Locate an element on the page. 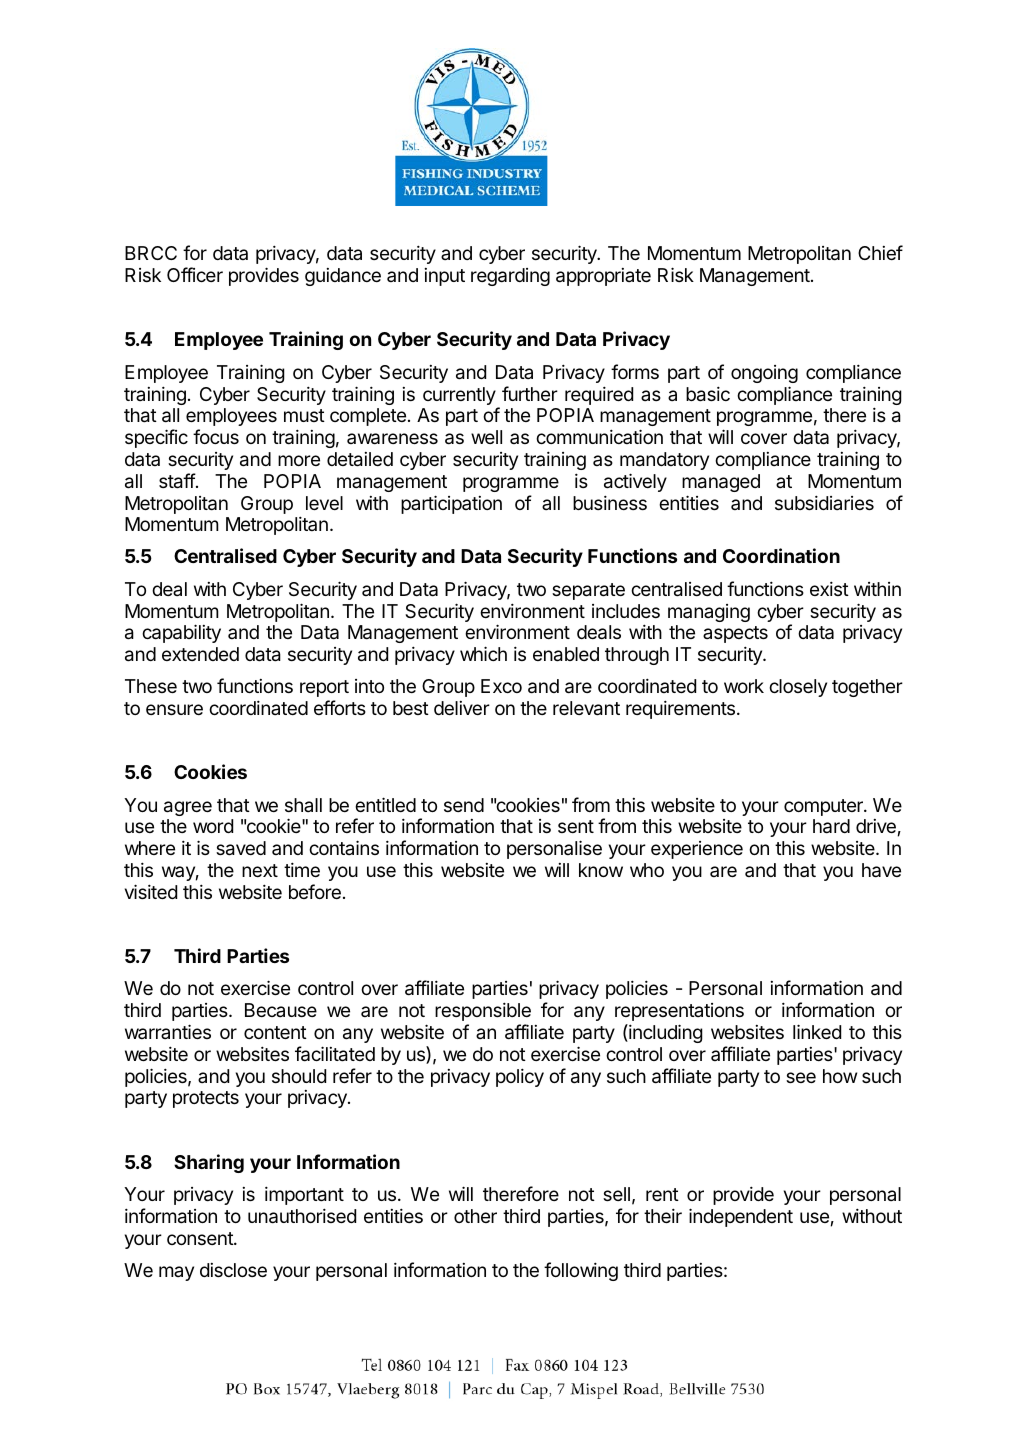 The height and width of the image is (1452, 1026). regarding is located at coordinates (510, 277).
